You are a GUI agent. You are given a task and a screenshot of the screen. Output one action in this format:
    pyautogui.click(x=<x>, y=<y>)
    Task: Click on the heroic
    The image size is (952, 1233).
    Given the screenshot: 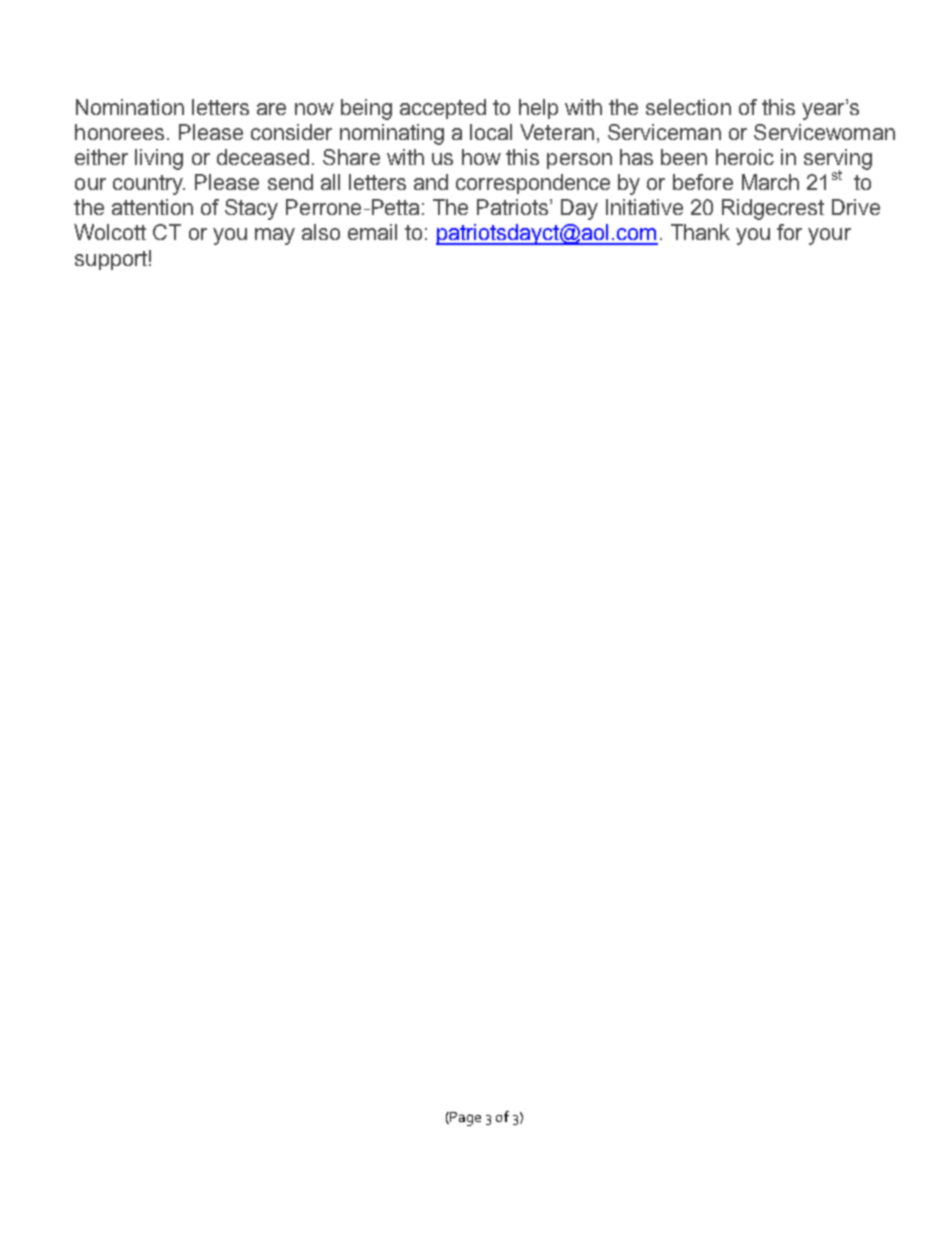 What is the action you would take?
    pyautogui.click(x=745, y=157)
